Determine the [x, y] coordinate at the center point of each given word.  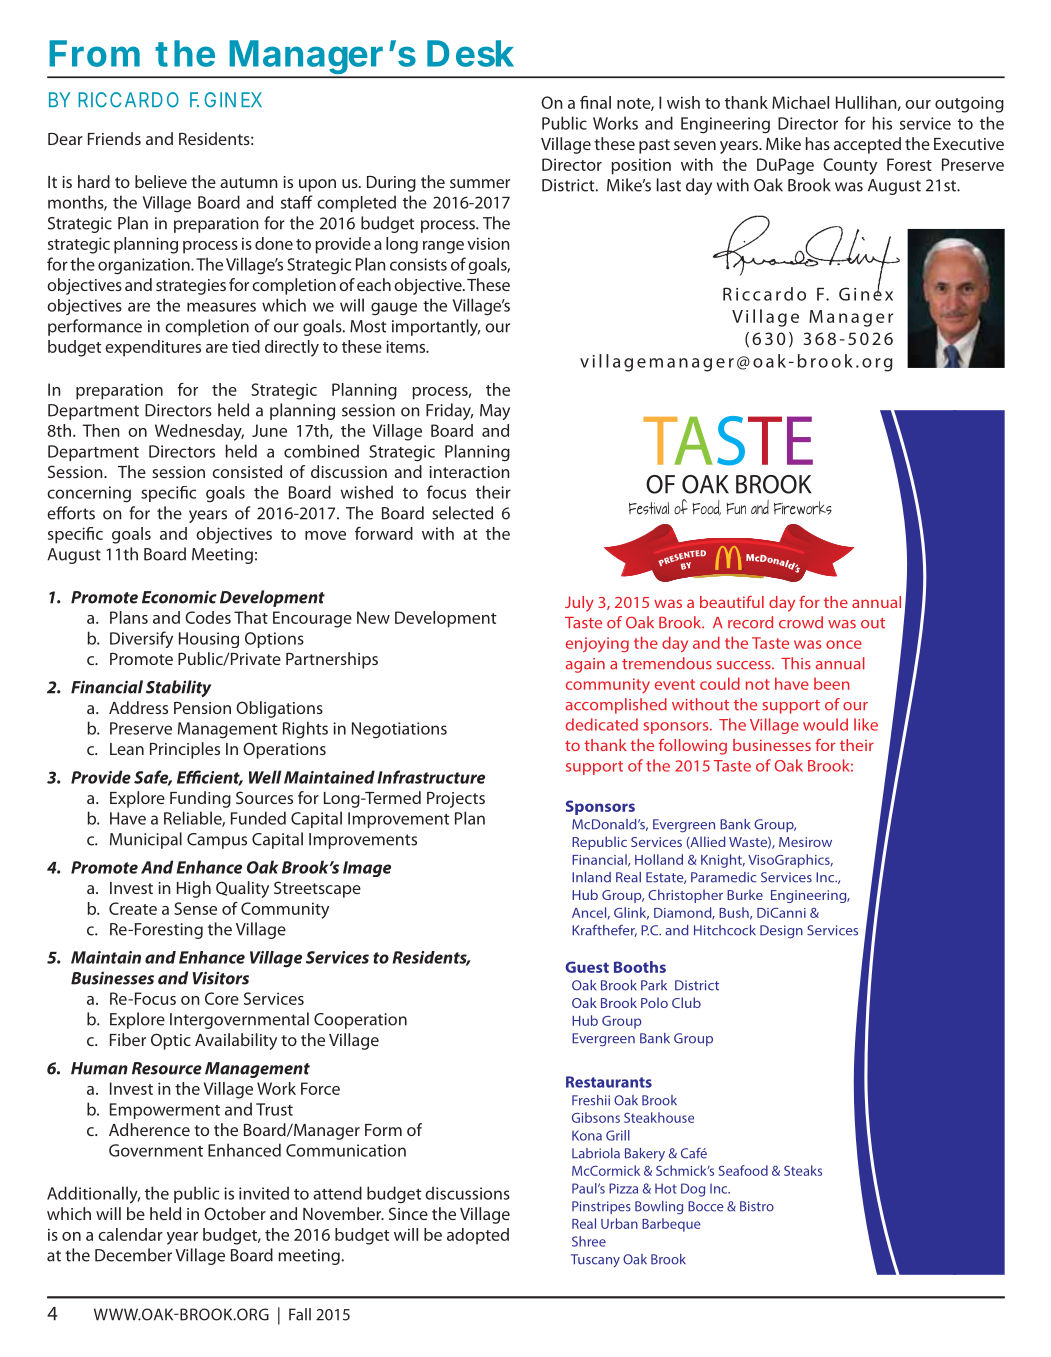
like [866, 724]
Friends [114, 138]
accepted [867, 145]
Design [781, 932]
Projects [456, 800]
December [133, 1255]
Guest [587, 967]
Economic [179, 597]
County [850, 166]
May [495, 412]
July [579, 604]
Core [222, 998]
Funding [200, 799]
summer [480, 183]
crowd [801, 622]
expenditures [153, 348]
